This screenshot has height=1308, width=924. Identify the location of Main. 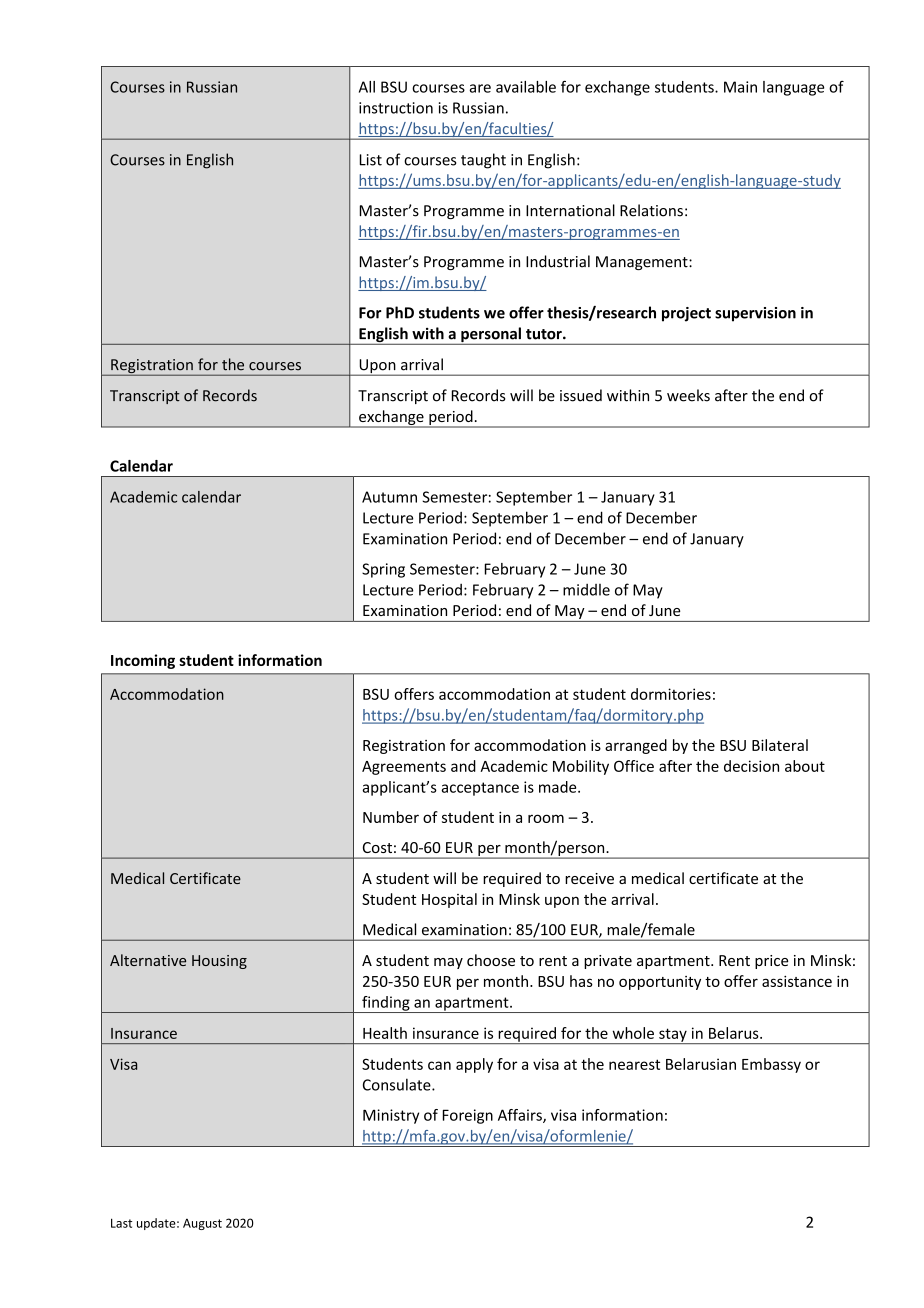
(740, 87).
